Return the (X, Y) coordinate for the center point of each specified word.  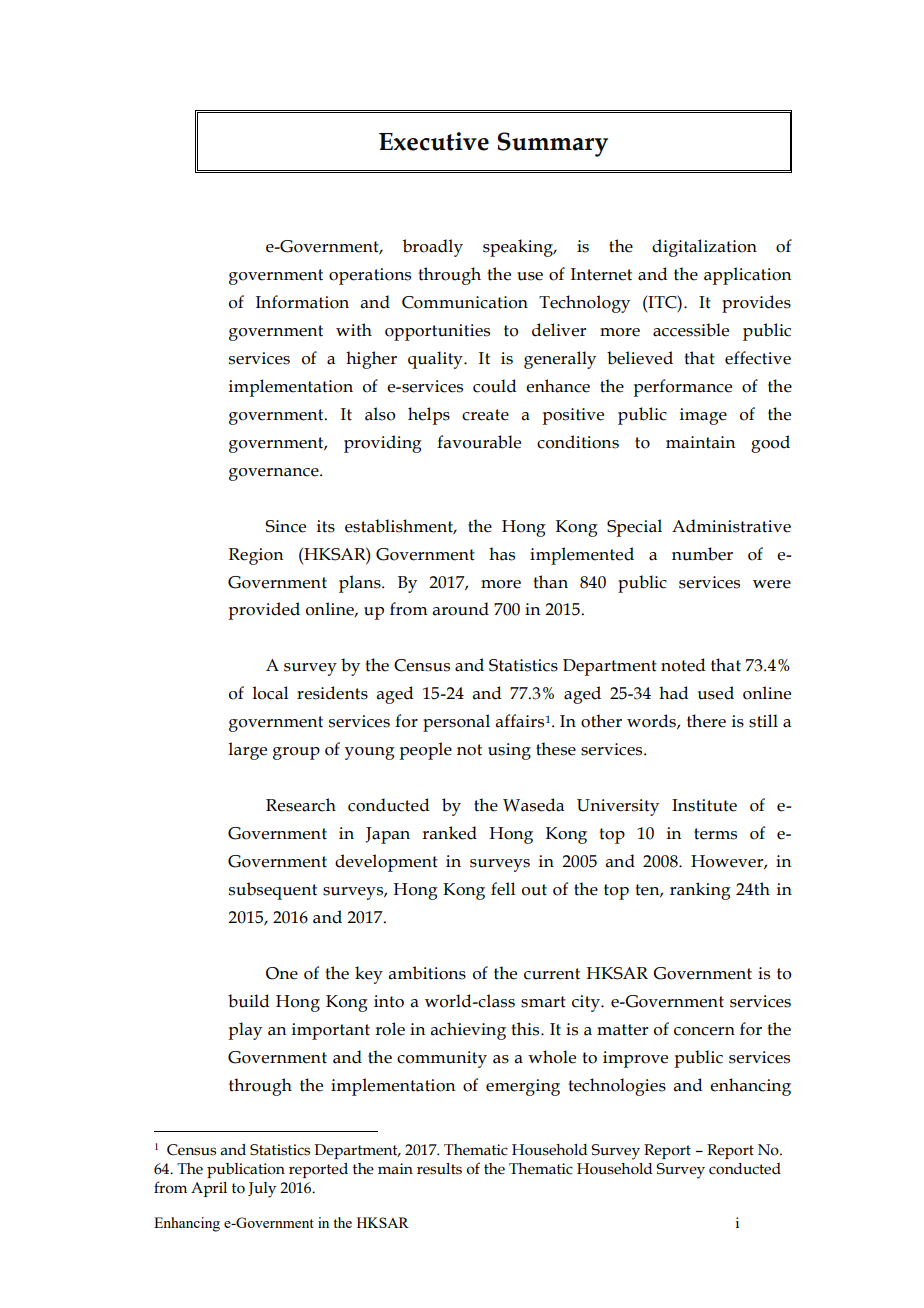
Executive (434, 141)
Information (302, 302)
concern (704, 1031)
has (502, 554)
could (494, 386)
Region (256, 556)
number (702, 554)
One (282, 973)
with (354, 330)
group (296, 753)
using (509, 751)
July (262, 1190)
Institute (704, 805)
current (552, 974)
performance (682, 388)
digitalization (704, 248)
